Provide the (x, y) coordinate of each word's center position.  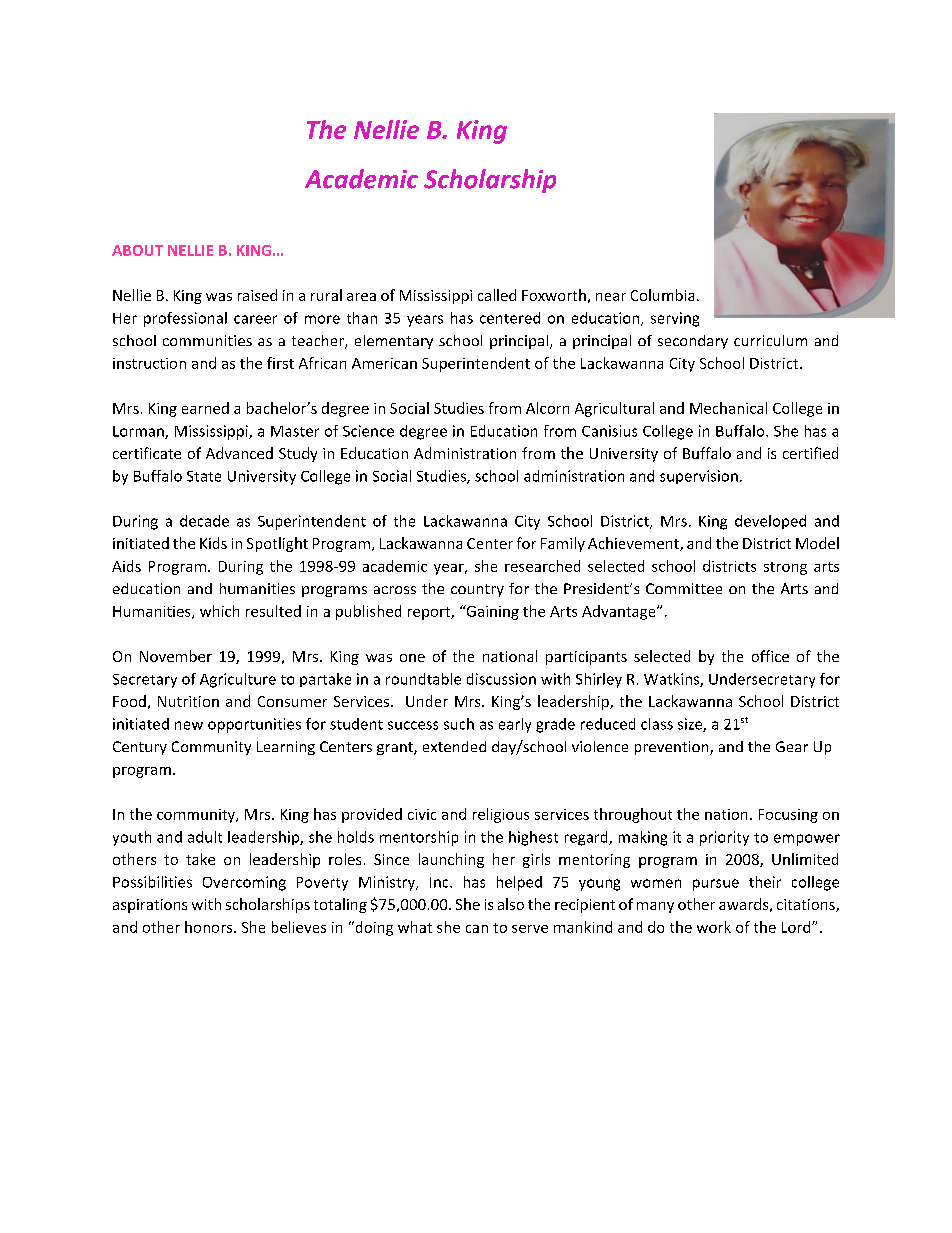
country (477, 590)
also (511, 904)
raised (257, 295)
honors (210, 927)
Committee (684, 588)
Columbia (662, 295)
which (219, 611)
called (497, 295)
